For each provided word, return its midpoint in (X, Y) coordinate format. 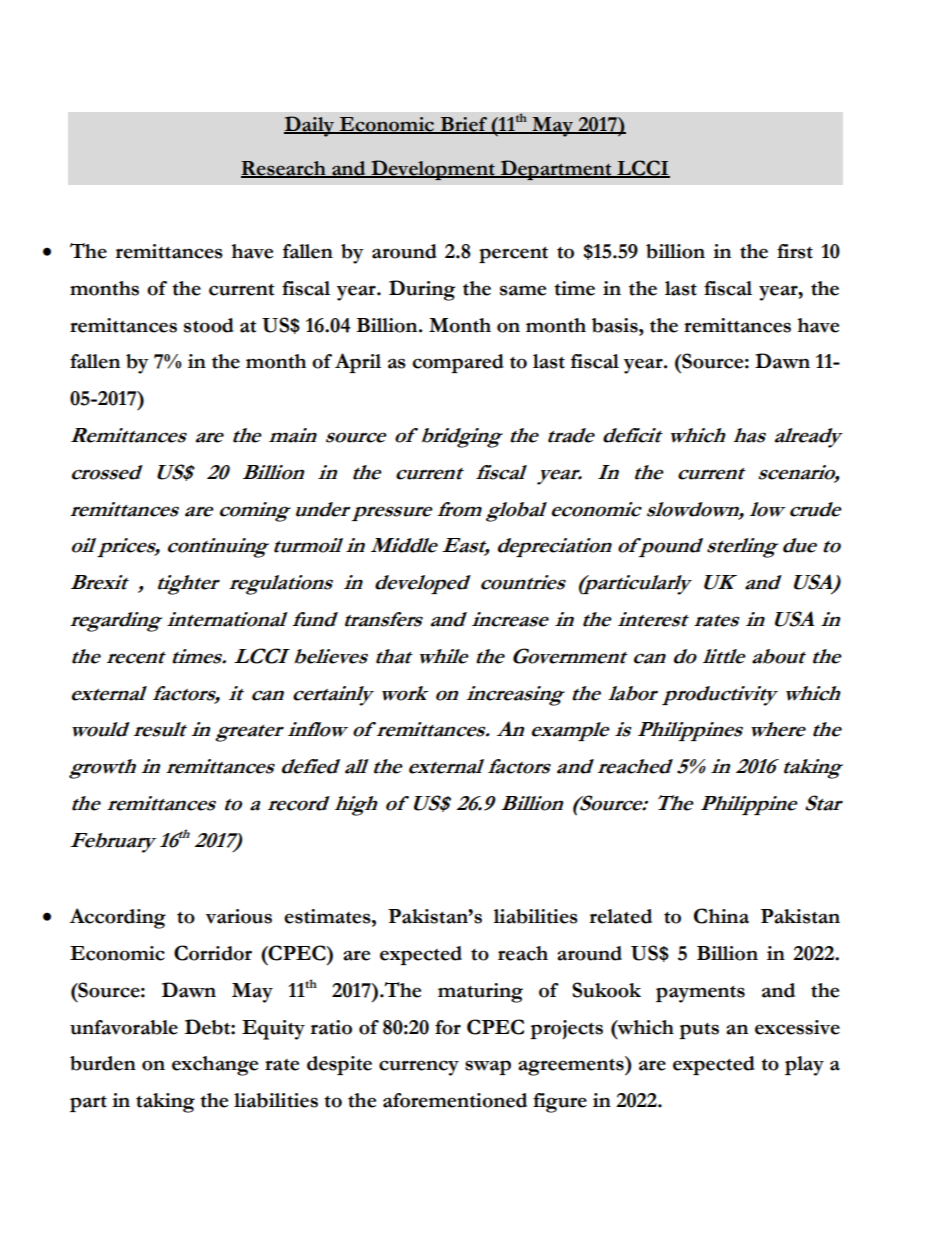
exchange (215, 1066)
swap (488, 1067)
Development (433, 170)
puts (699, 1031)
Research (284, 169)
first (795, 251)
